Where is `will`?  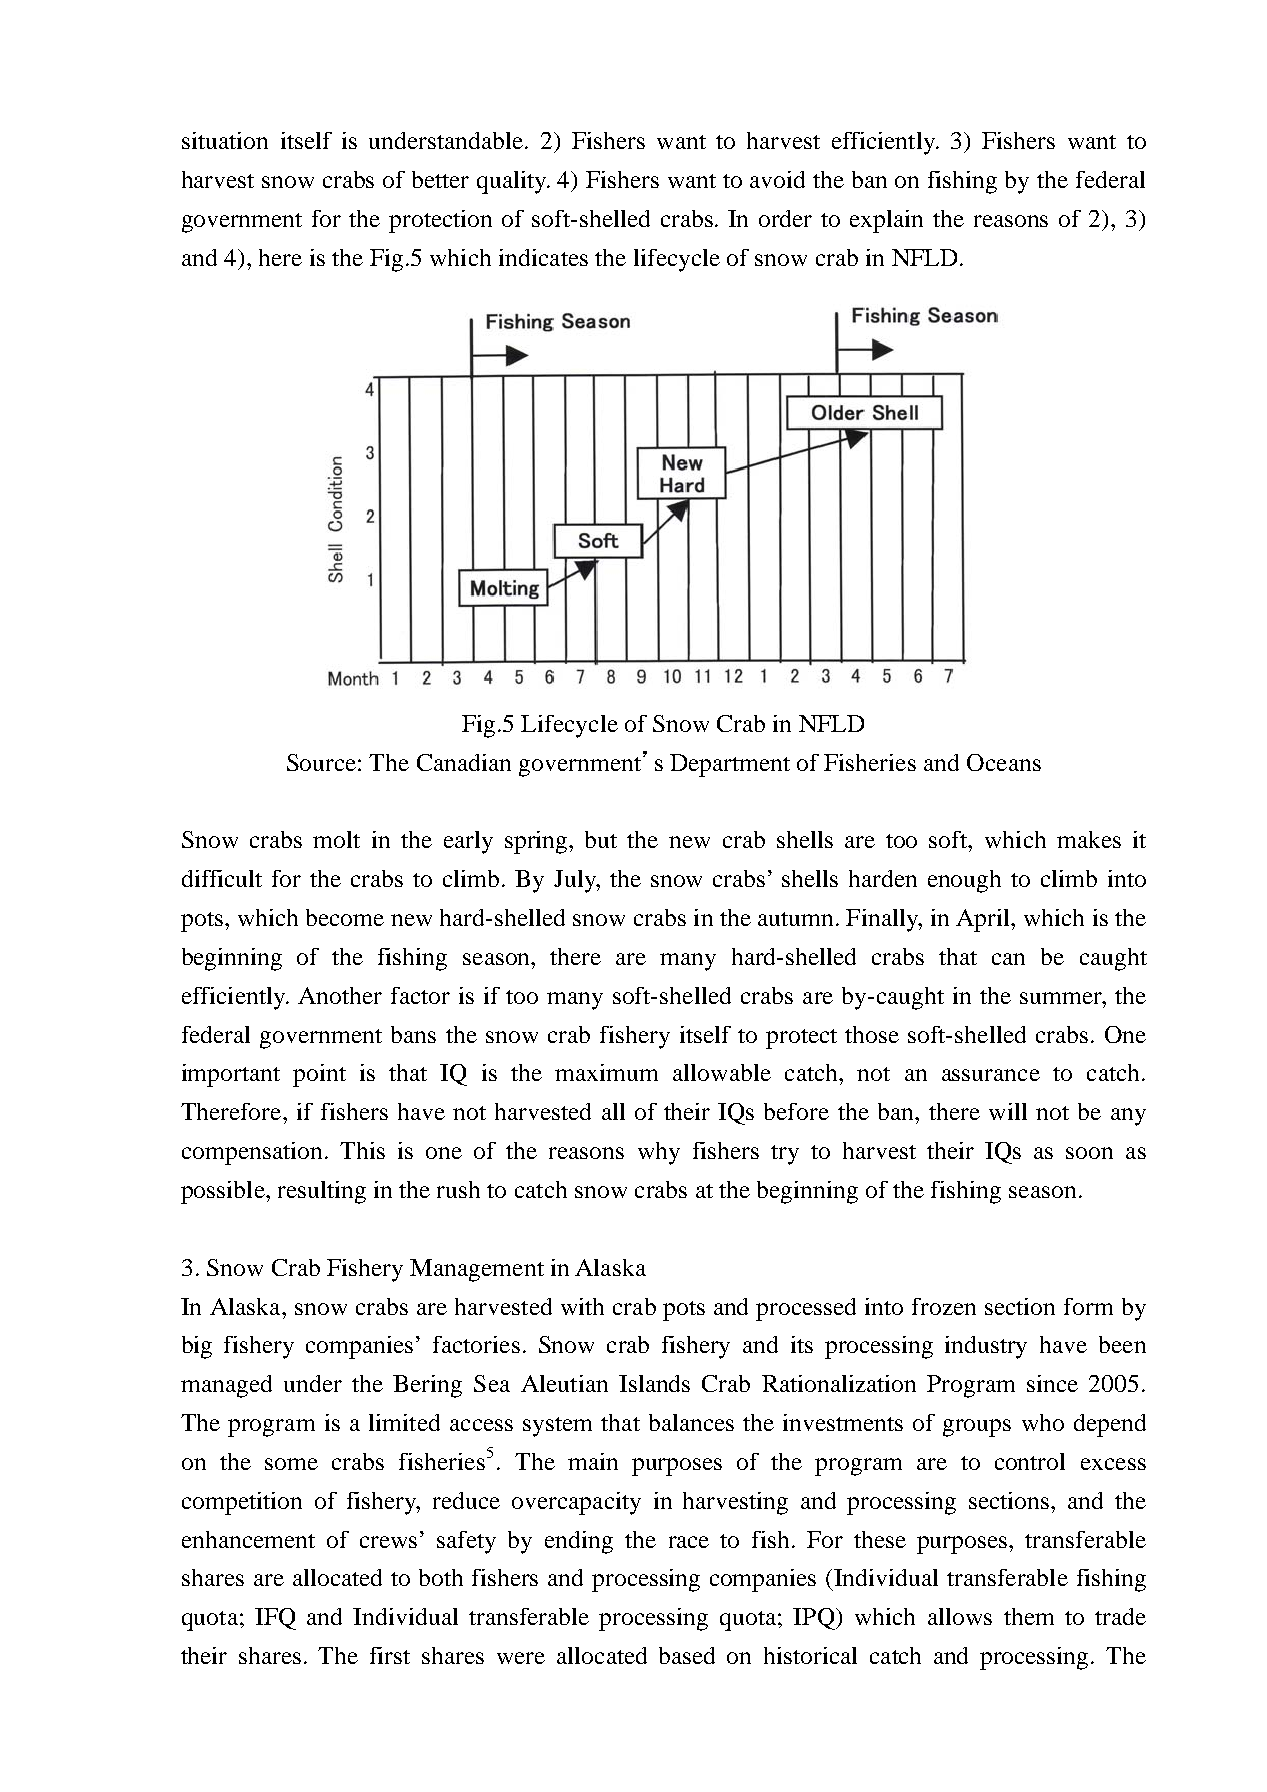
will is located at coordinates (1008, 1111).
